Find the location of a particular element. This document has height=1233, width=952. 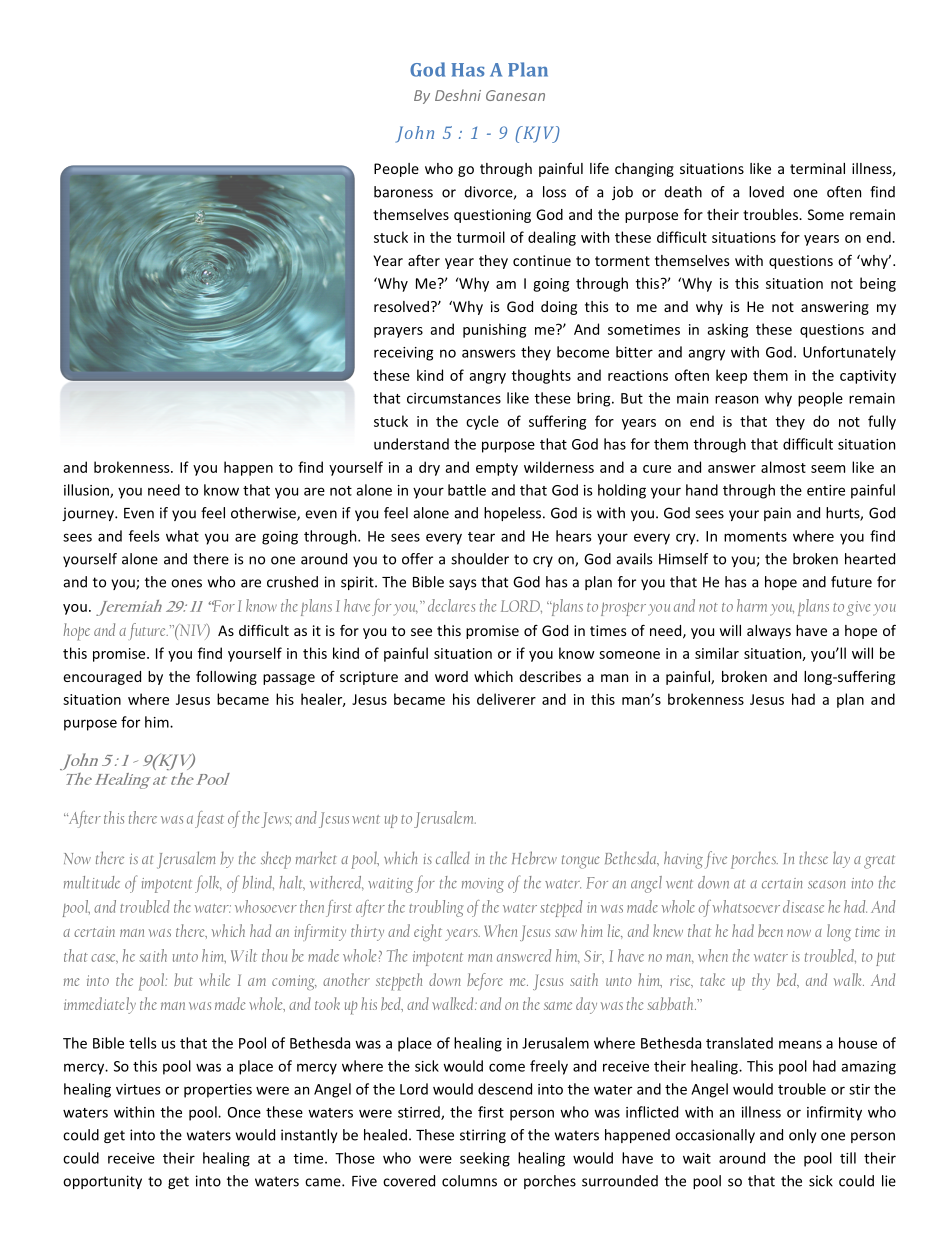

terminal is located at coordinates (817, 168).
